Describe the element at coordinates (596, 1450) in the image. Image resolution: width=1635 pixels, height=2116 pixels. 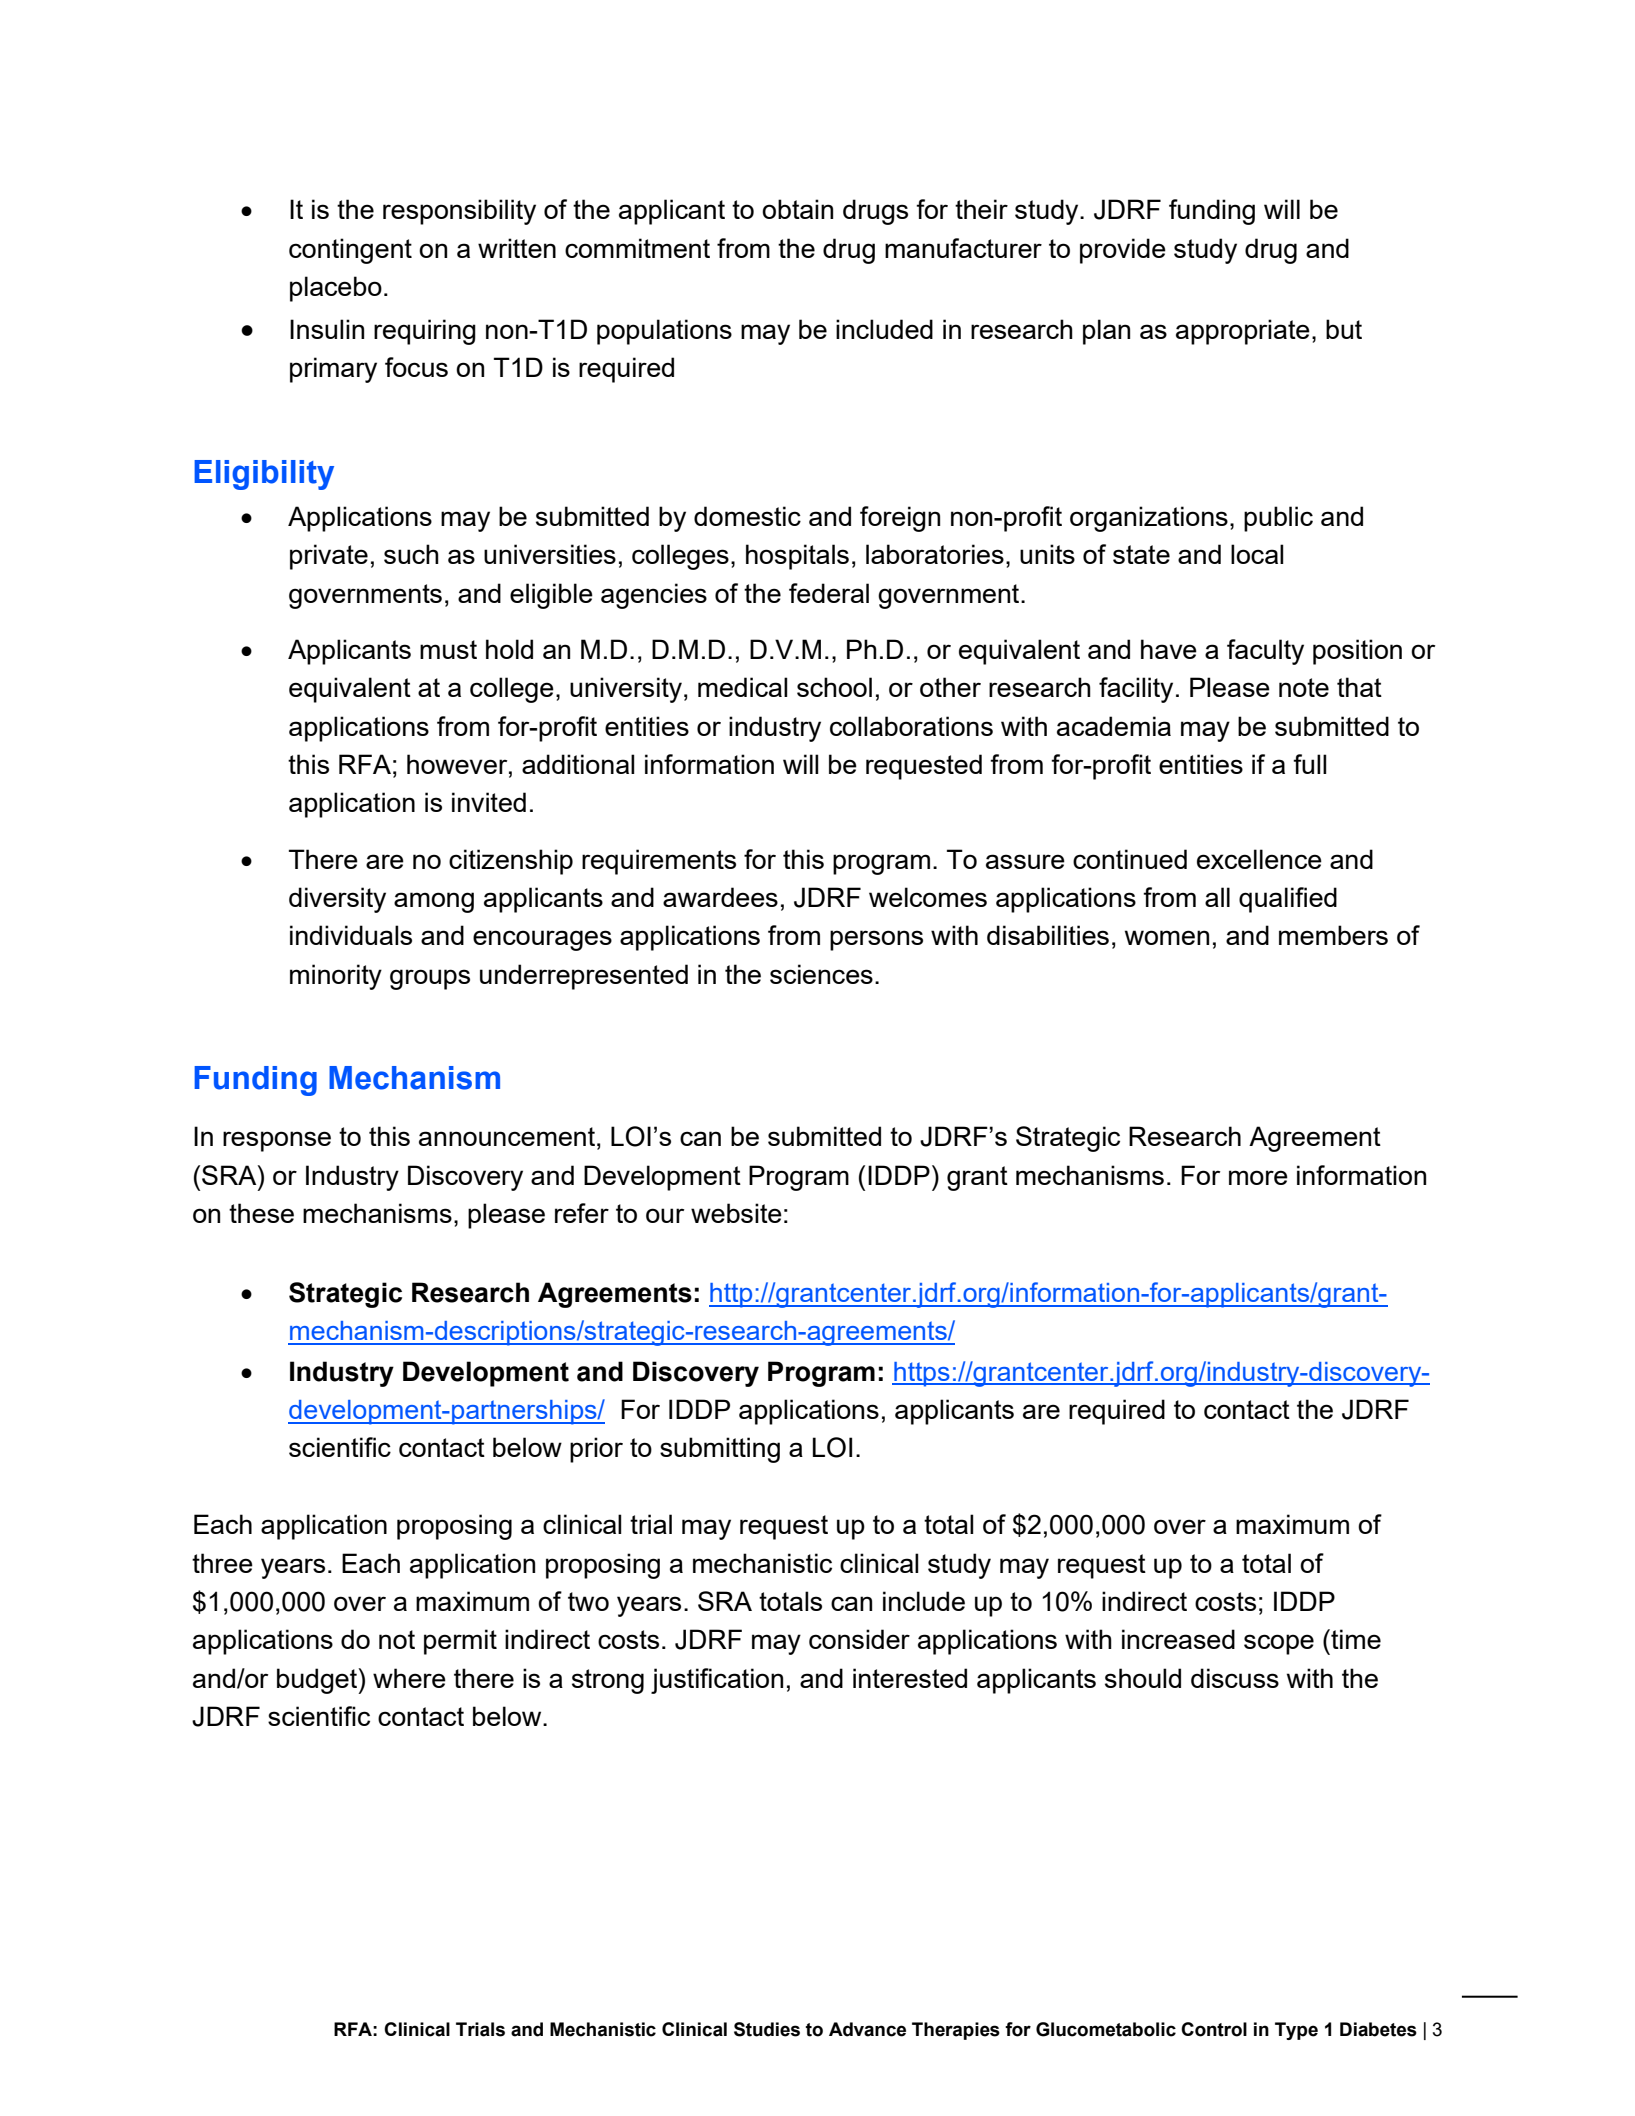
I see `prior` at that location.
